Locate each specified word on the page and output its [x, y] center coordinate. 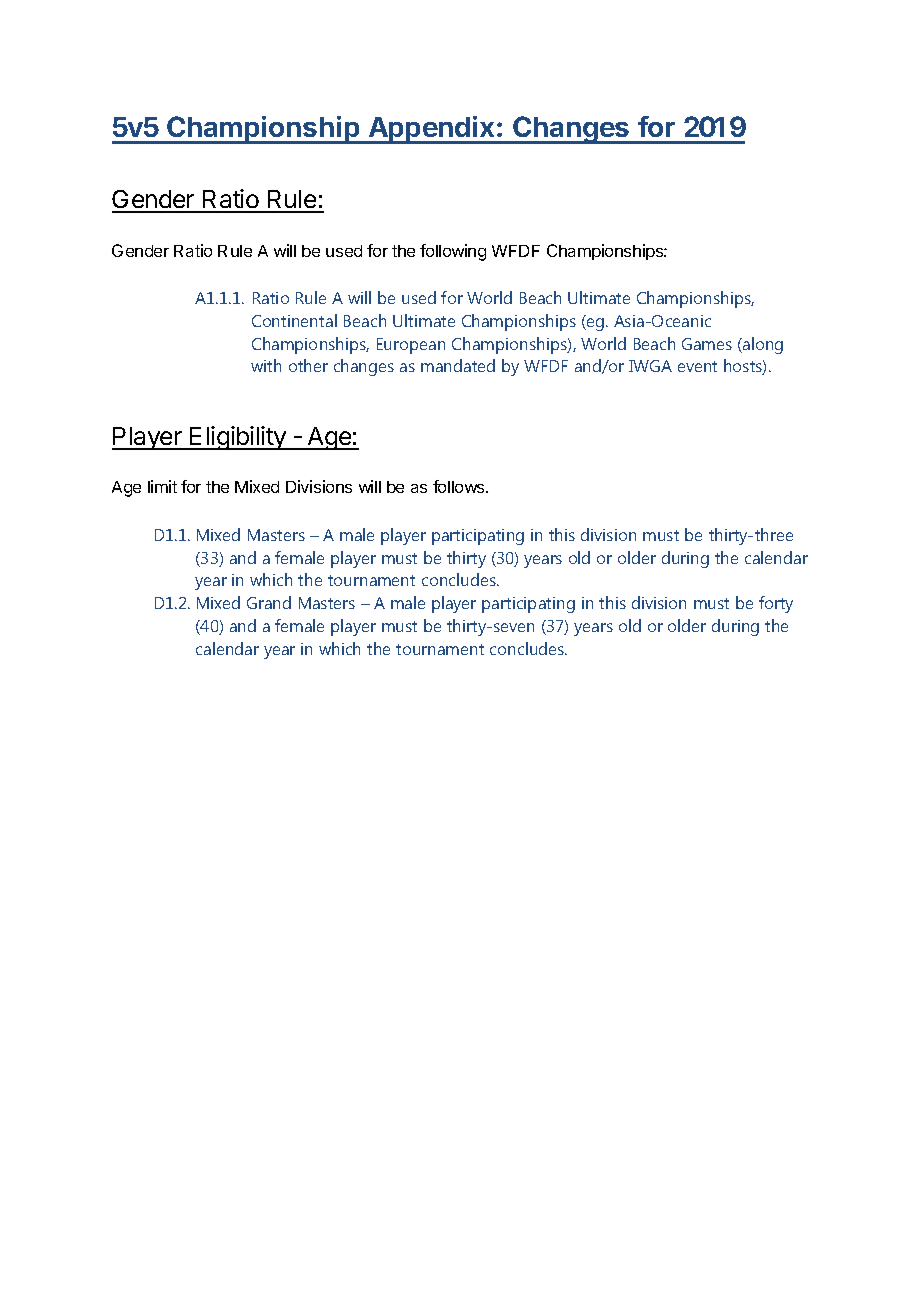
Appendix [431, 130]
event [697, 366]
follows [460, 486]
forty [776, 604]
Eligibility [238, 438]
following [453, 252]
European [411, 346]
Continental [294, 320]
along [762, 345]
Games [707, 344]
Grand [269, 602]
